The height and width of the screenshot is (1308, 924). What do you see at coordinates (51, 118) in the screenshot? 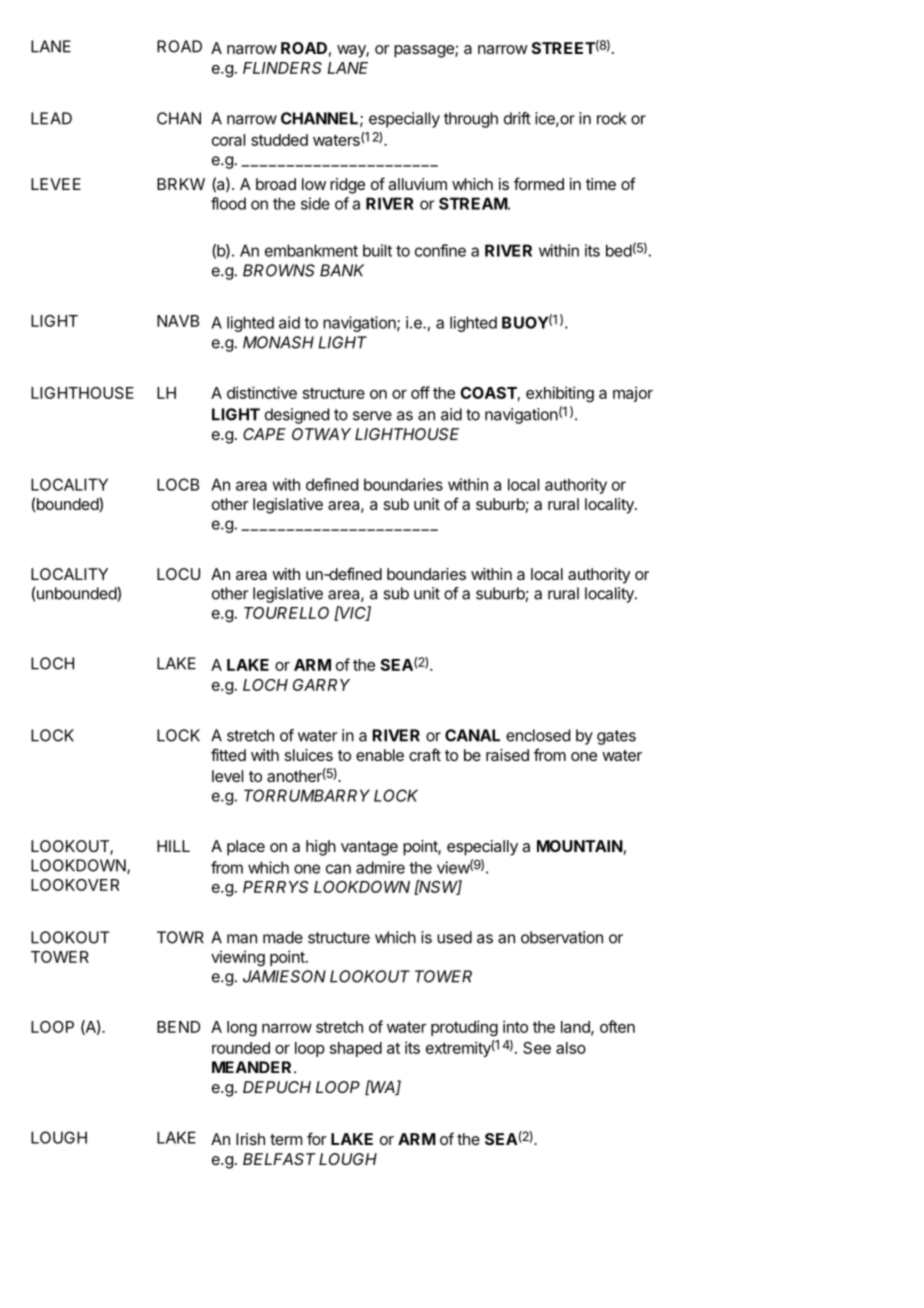
I see `LEAD` at bounding box center [51, 118].
